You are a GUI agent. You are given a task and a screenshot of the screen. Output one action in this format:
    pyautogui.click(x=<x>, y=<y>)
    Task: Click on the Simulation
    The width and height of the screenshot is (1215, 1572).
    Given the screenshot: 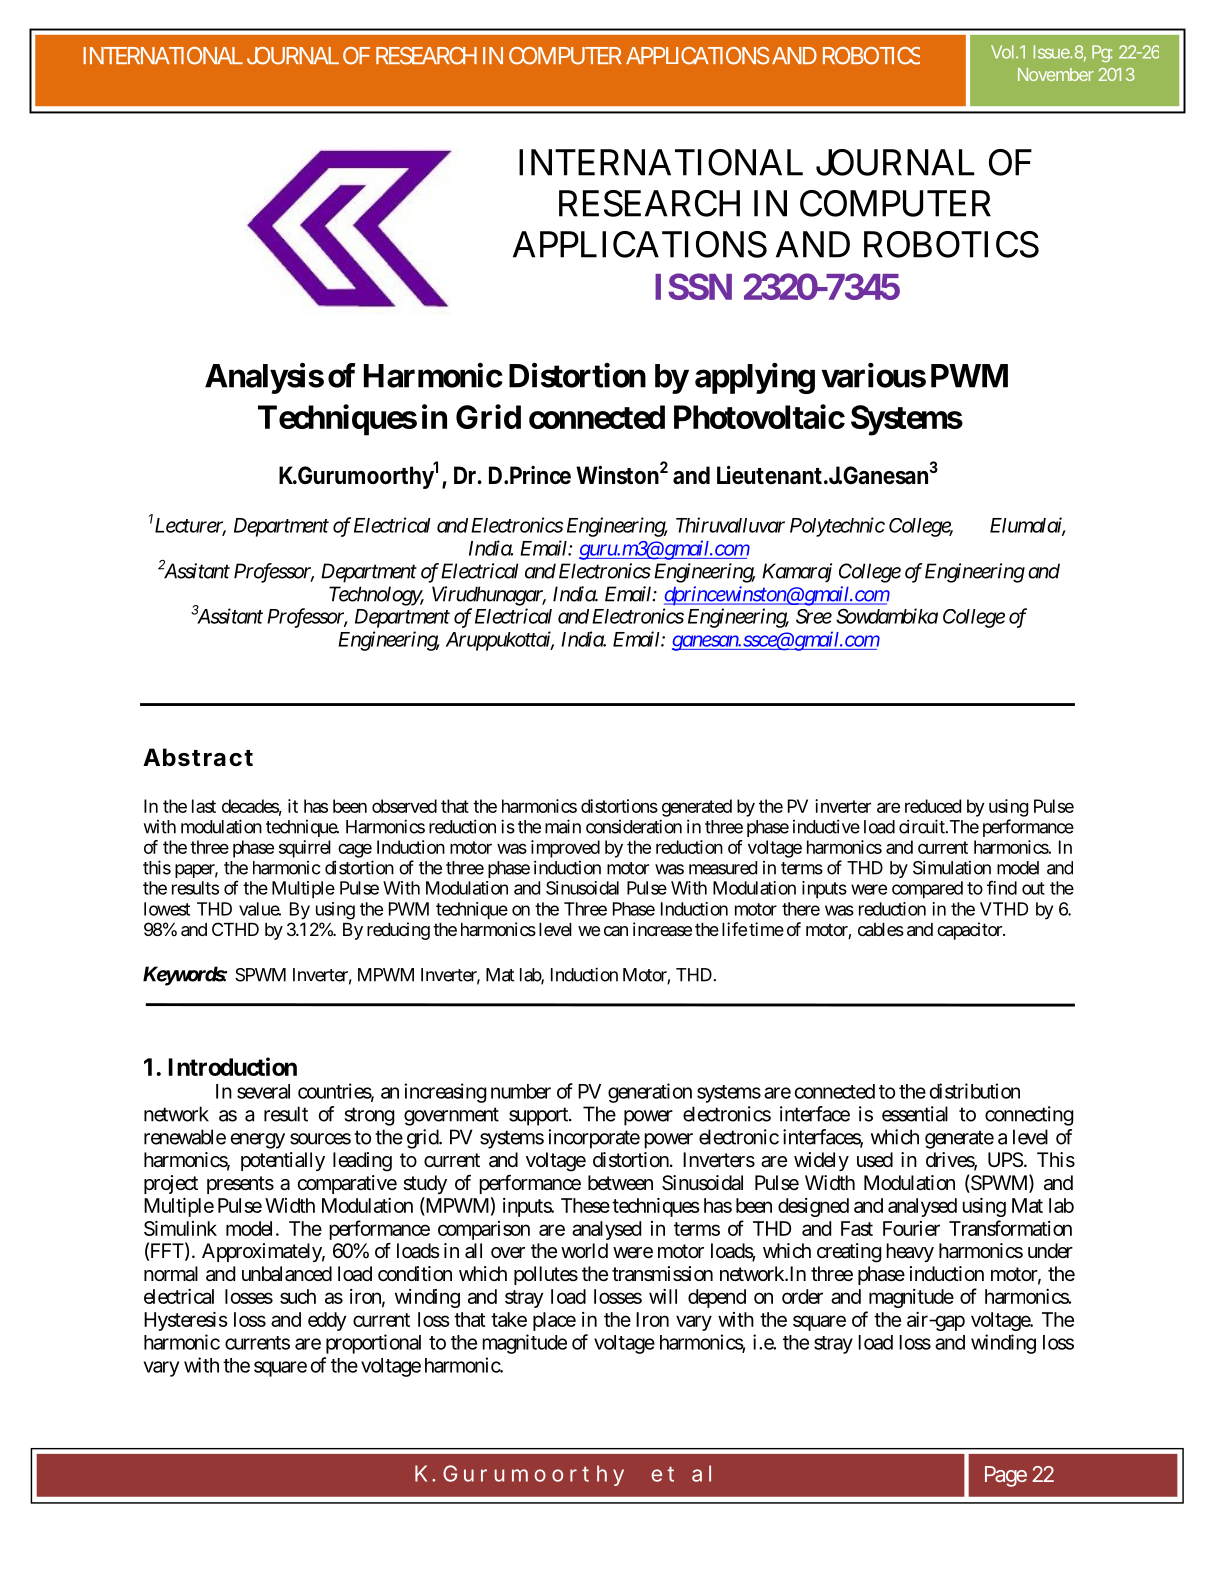 What is the action you would take?
    pyautogui.click(x=952, y=867)
